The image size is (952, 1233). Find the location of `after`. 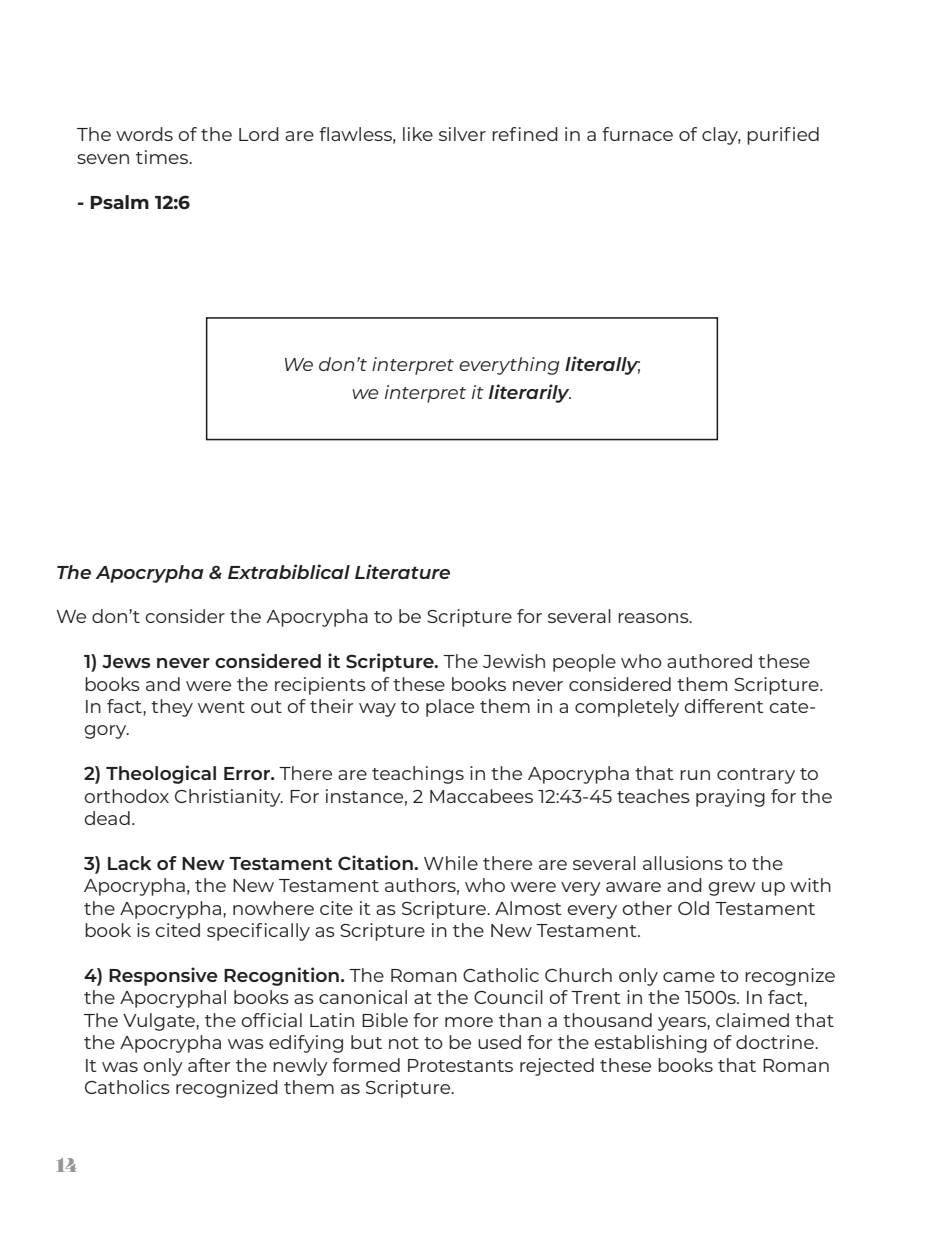

after is located at coordinates (209, 1065).
